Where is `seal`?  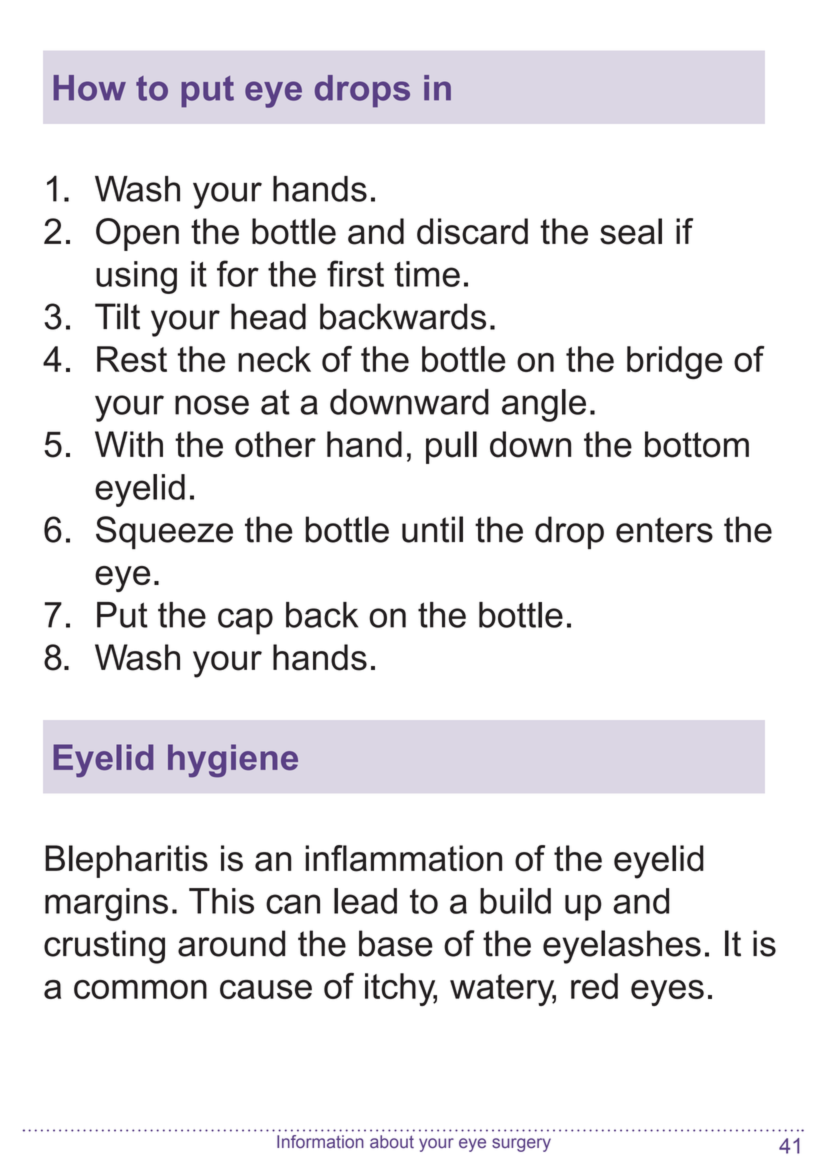
seal is located at coordinates (631, 231).
